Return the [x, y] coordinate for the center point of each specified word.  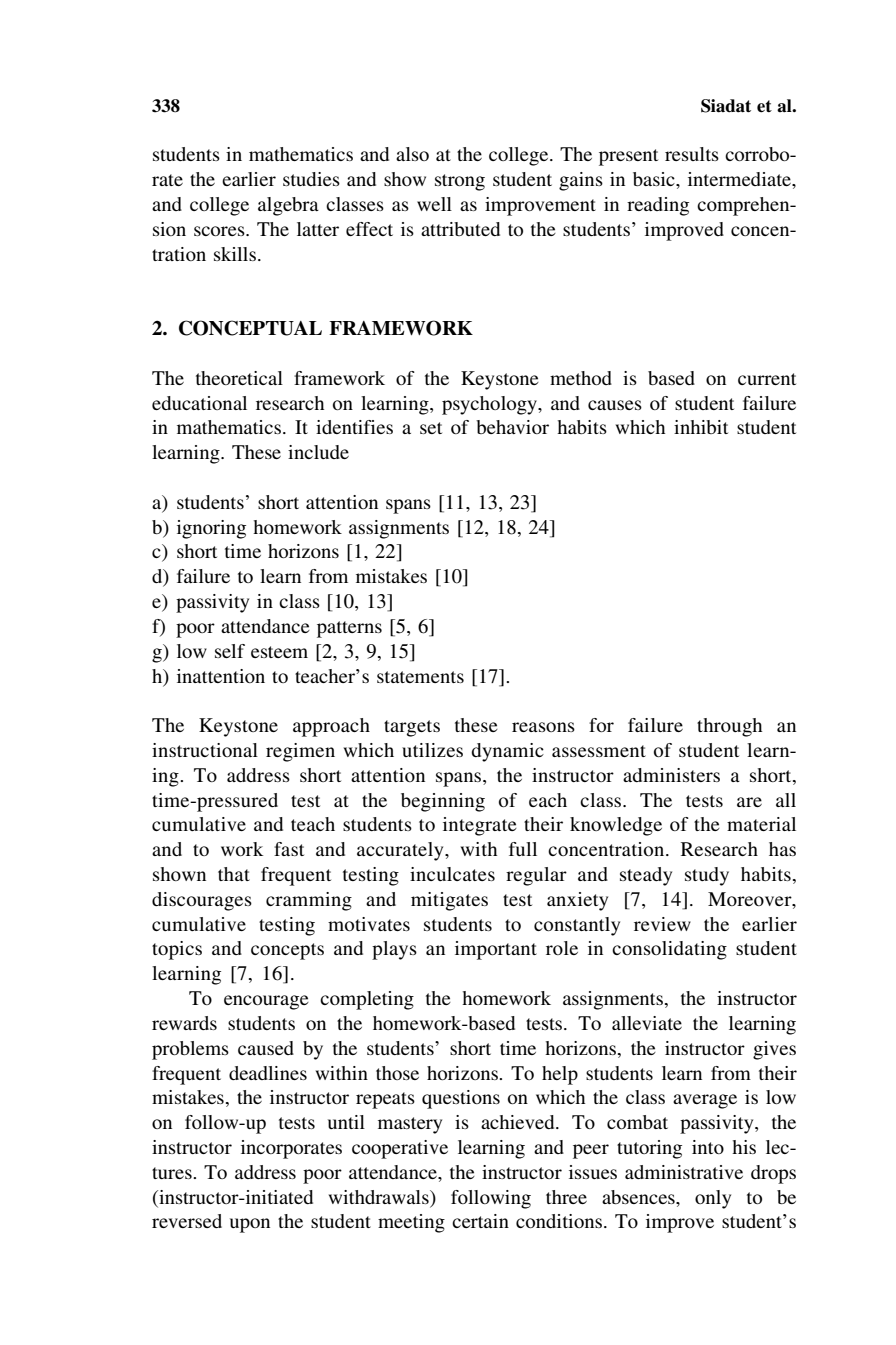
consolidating [669, 950]
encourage [266, 1002]
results [692, 154]
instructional [205, 750]
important [496, 950]
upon [250, 1225]
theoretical [239, 378]
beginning [443, 802]
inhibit [701, 427]
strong [460, 182]
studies [311, 179]
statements [420, 677]
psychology [490, 405]
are [749, 802]
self [230, 651]
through [729, 727]
